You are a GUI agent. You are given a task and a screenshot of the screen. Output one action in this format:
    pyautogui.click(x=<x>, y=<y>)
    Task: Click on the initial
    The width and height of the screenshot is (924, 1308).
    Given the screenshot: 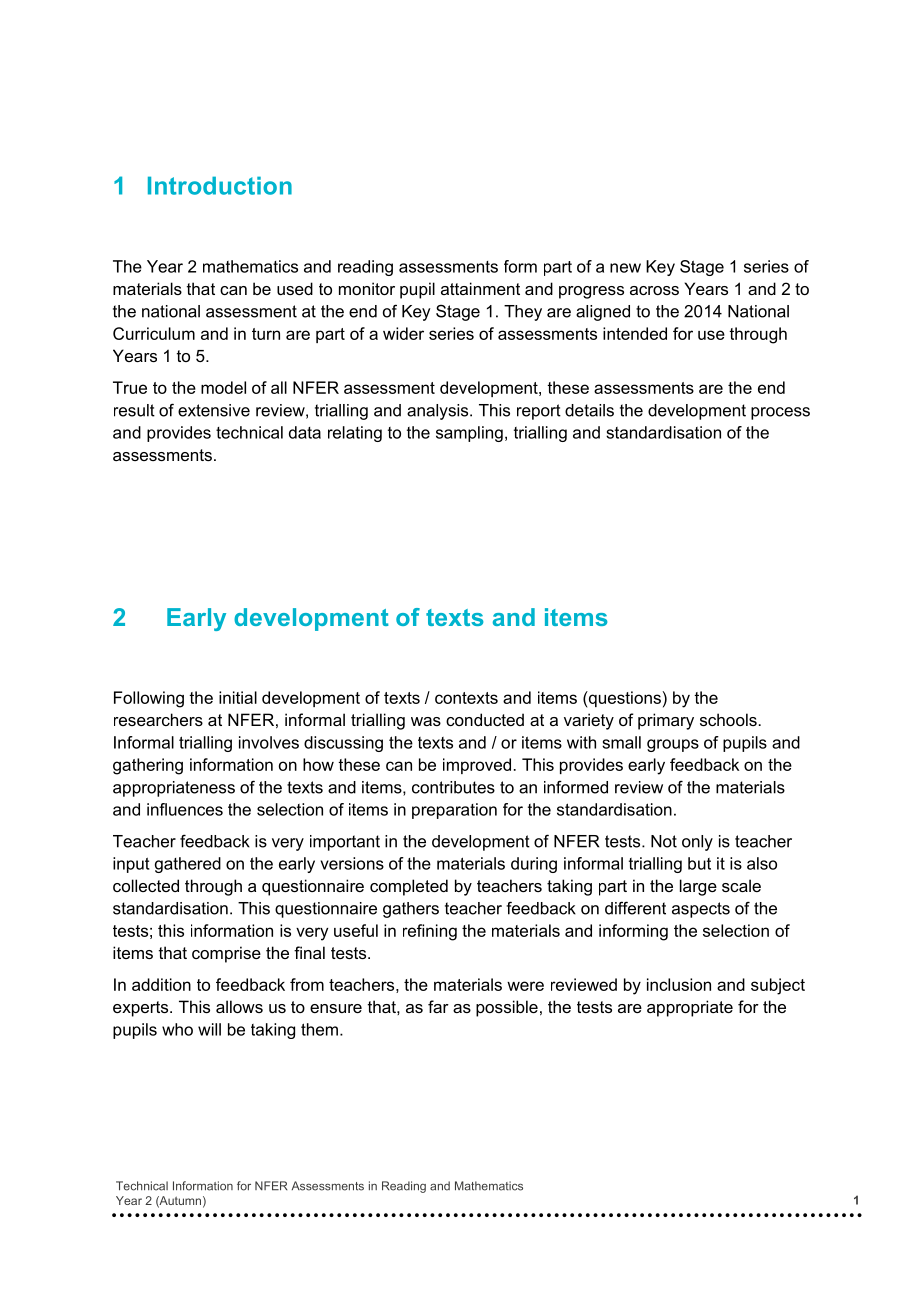 What is the action you would take?
    pyautogui.click(x=238, y=697)
